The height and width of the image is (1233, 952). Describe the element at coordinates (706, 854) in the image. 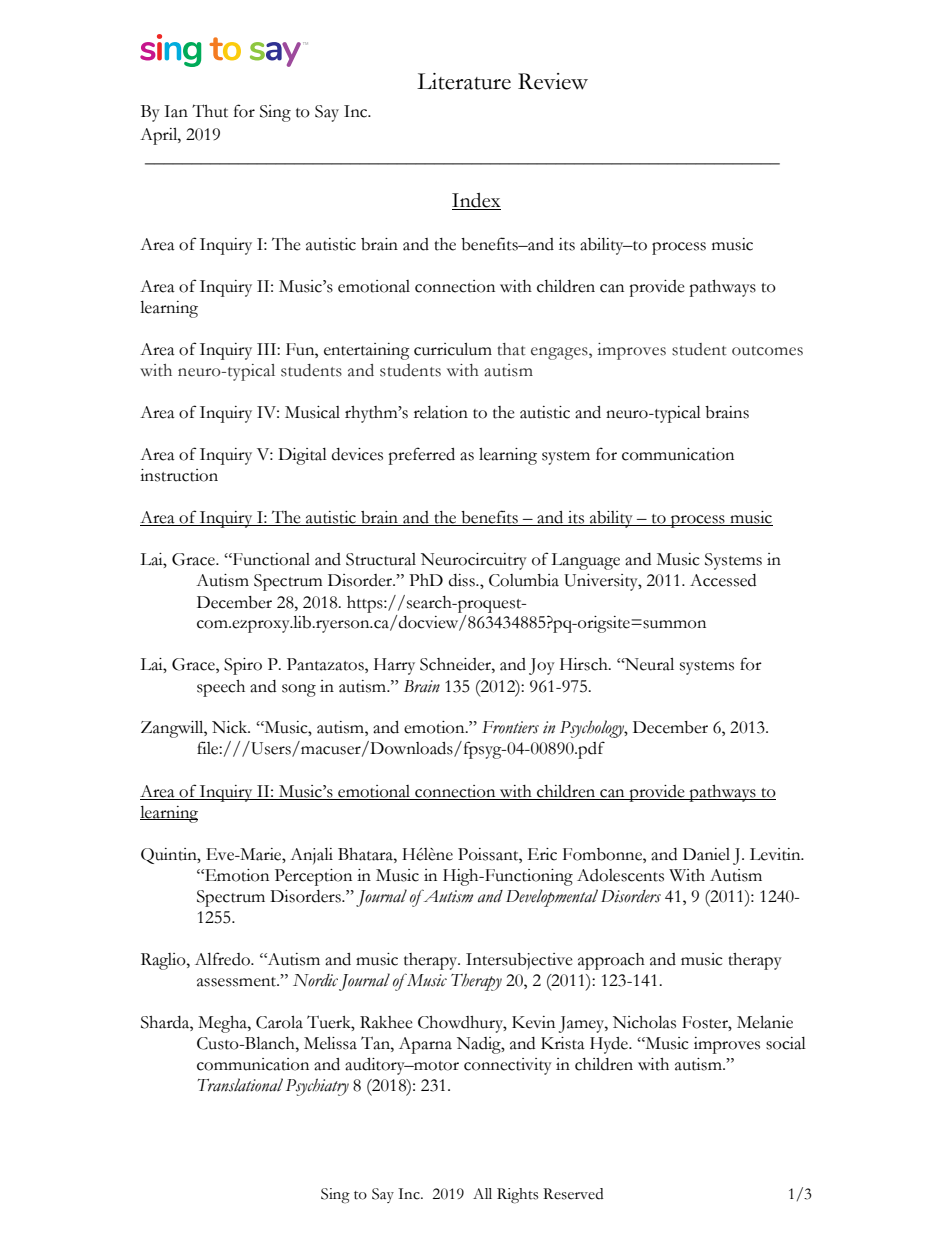

I see `Daniel` at that location.
